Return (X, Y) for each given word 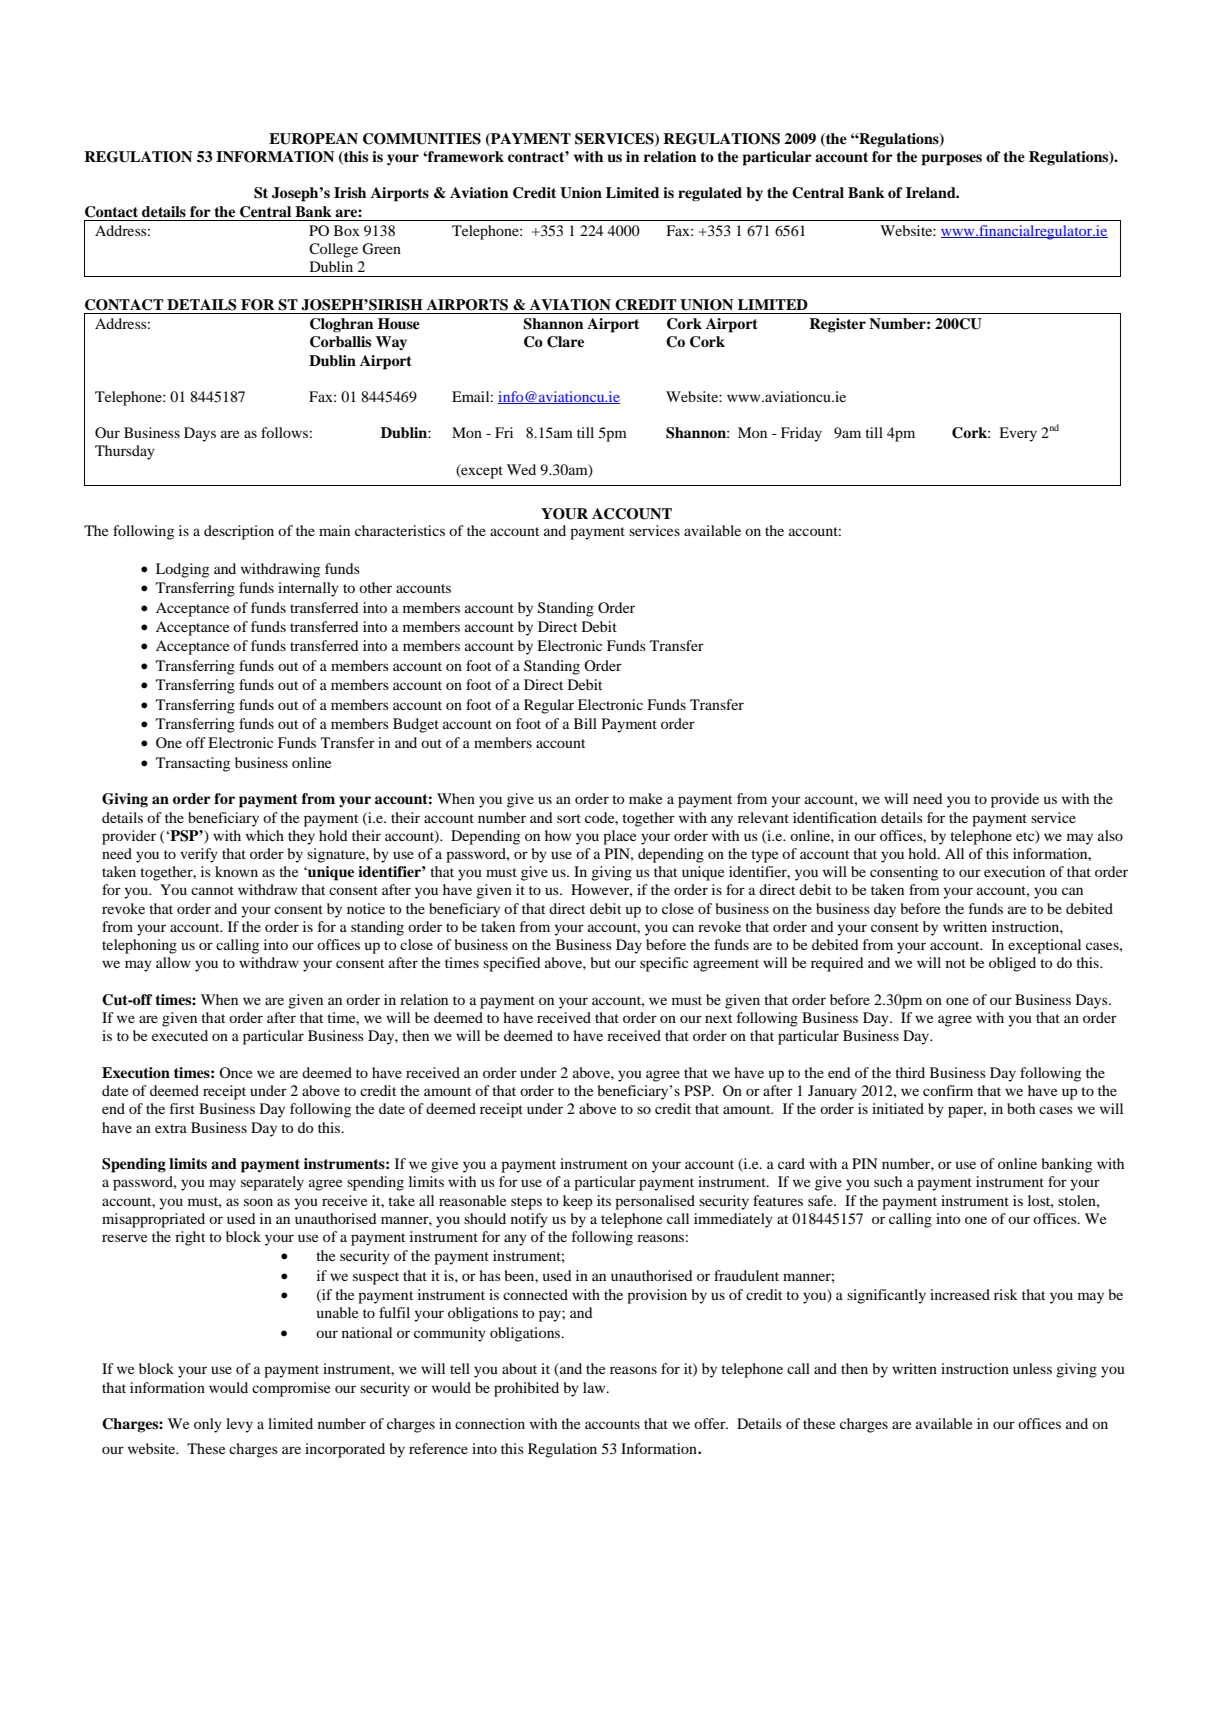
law (595, 1387)
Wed (521, 469)
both (1021, 1108)
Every (1018, 434)
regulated (710, 194)
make (645, 798)
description (239, 532)
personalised (655, 1202)
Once (235, 1072)
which (265, 835)
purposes (952, 160)
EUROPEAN (313, 139)
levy (239, 1425)
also (1110, 835)
